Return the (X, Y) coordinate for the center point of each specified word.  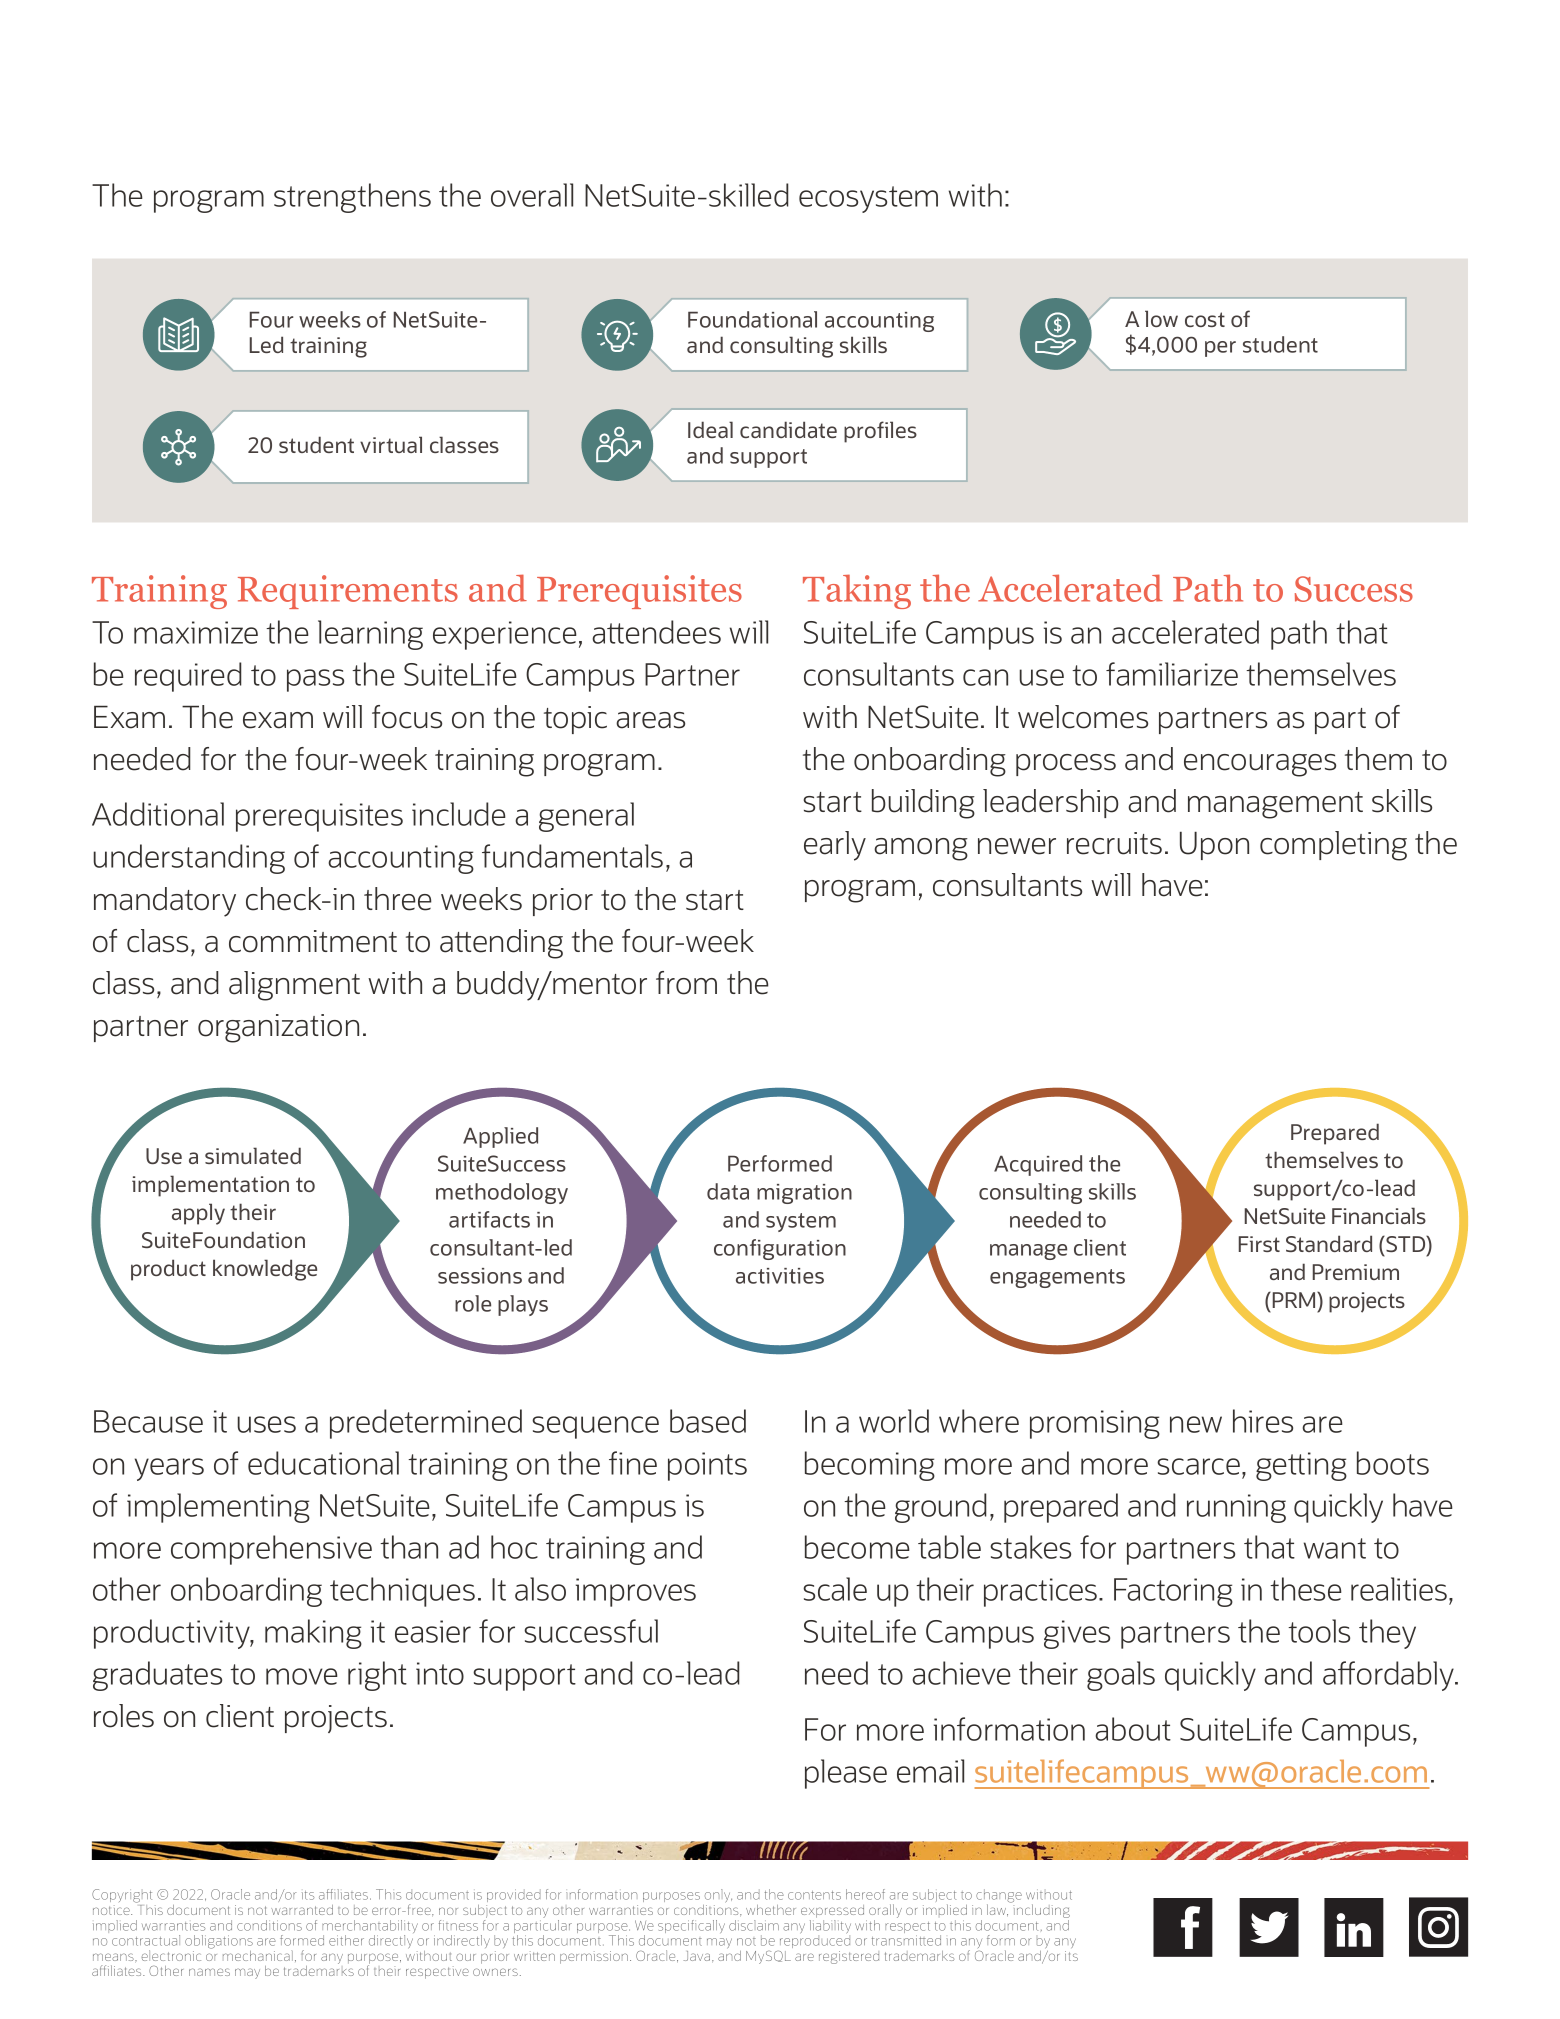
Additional (158, 814)
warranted (302, 1910)
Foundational (752, 319)
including (1040, 1911)
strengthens (352, 198)
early (835, 846)
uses (266, 1424)
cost (1205, 319)
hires (1263, 1421)
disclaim (754, 1925)
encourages (1260, 765)
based (708, 1421)
